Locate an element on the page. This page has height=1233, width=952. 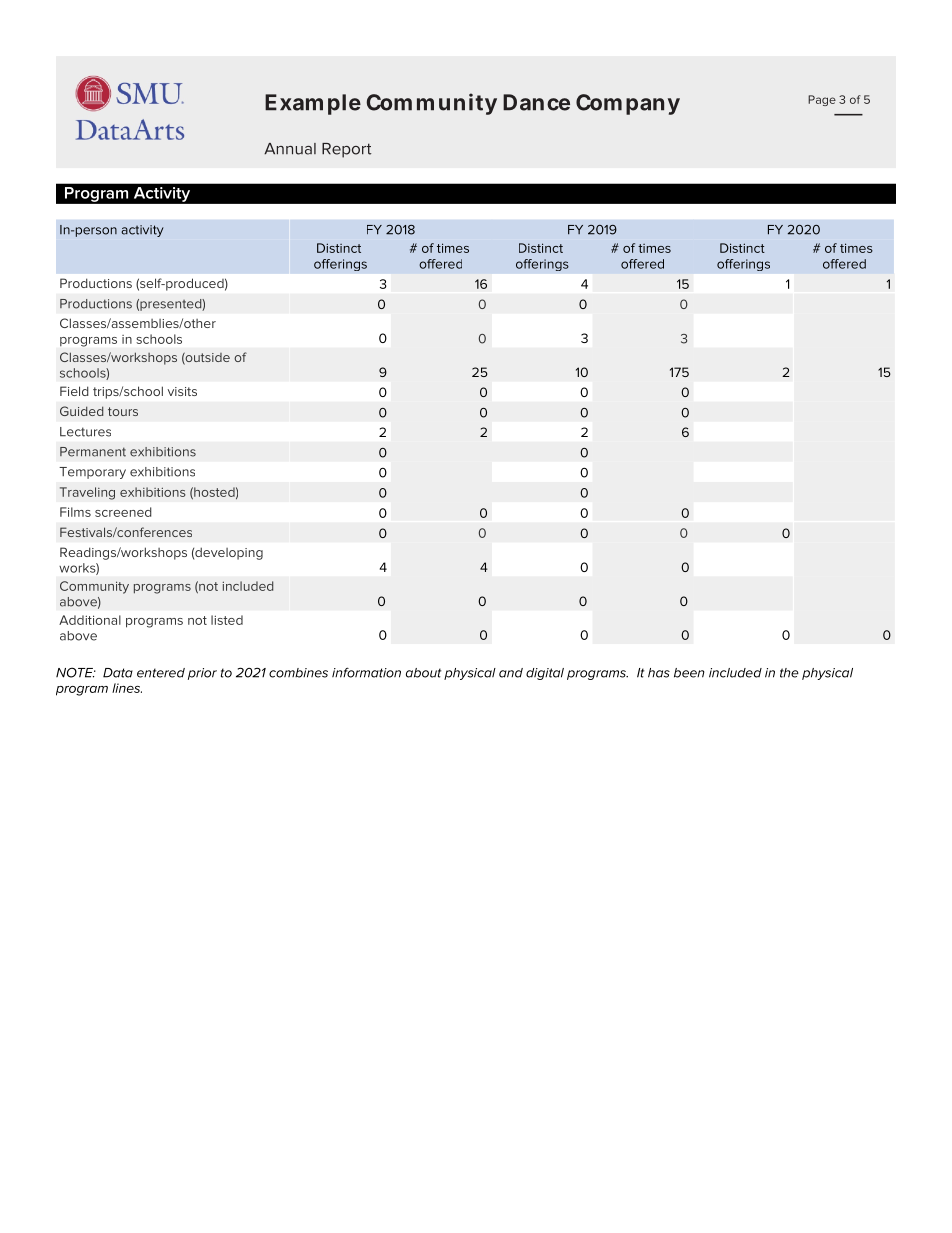
Report is located at coordinates (347, 150).
